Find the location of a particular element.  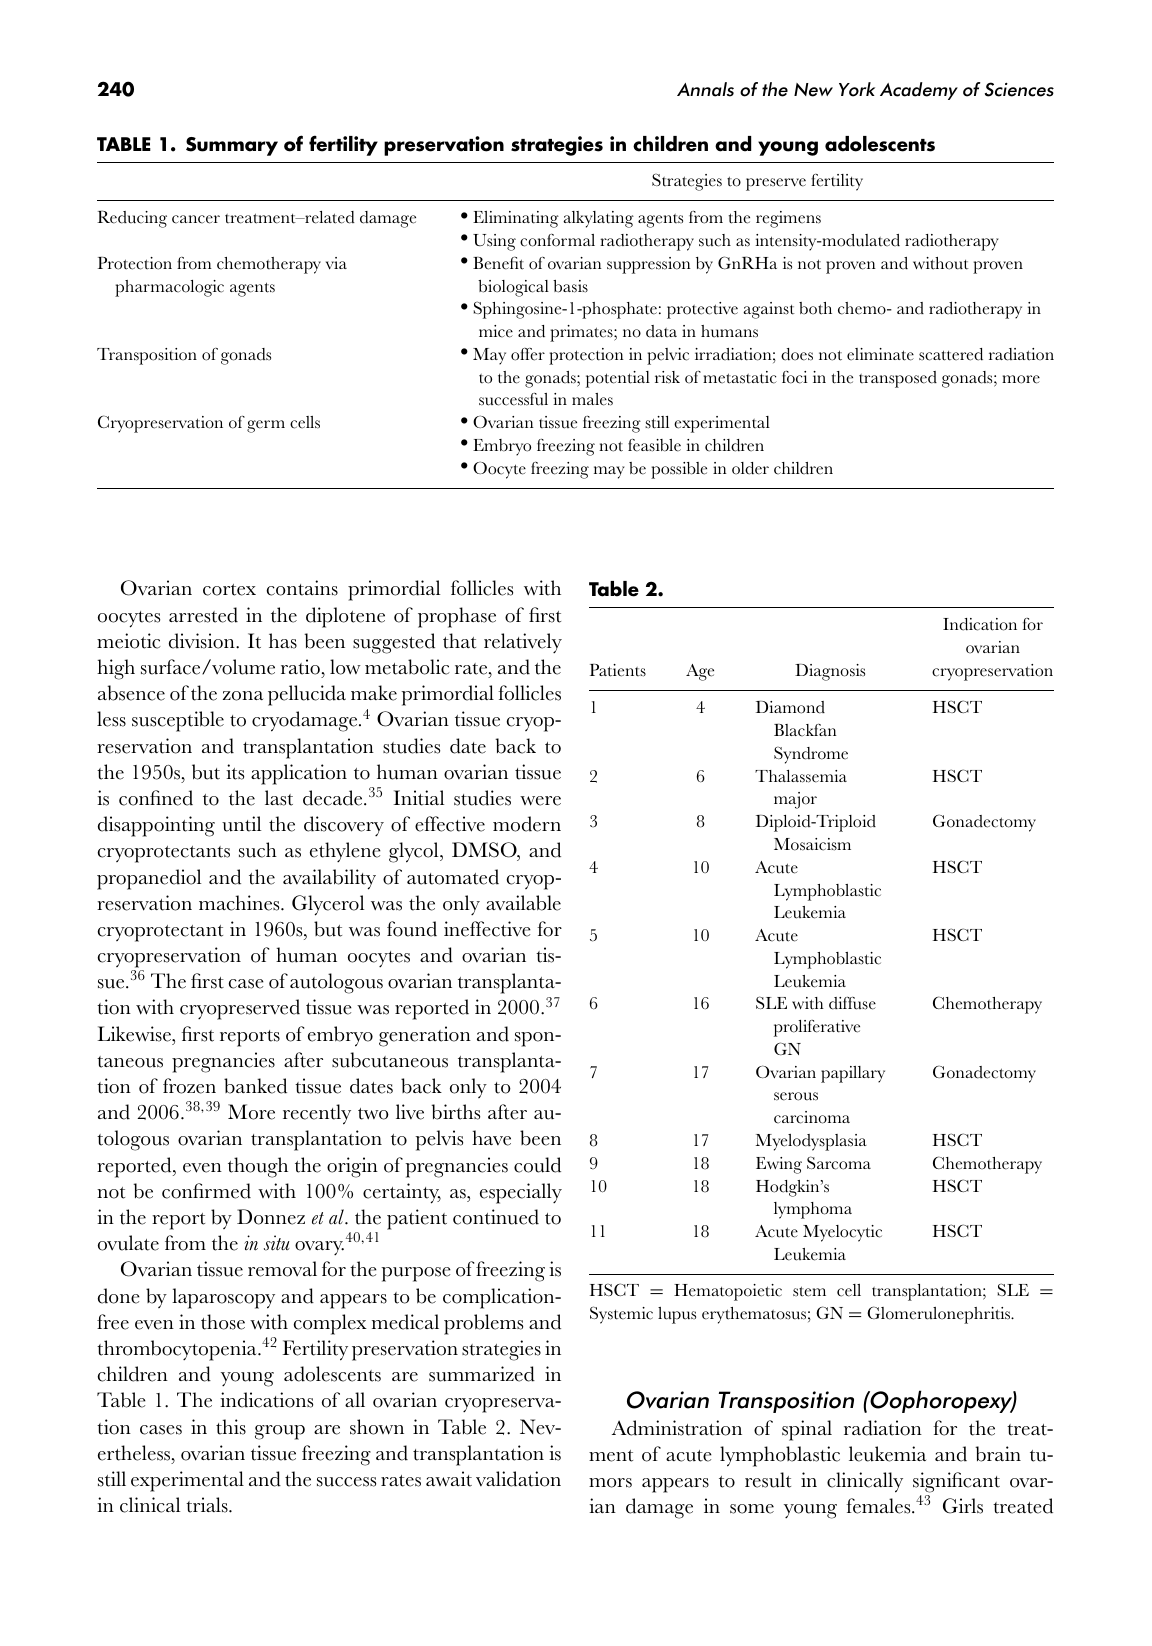

await is located at coordinates (449, 1479).
